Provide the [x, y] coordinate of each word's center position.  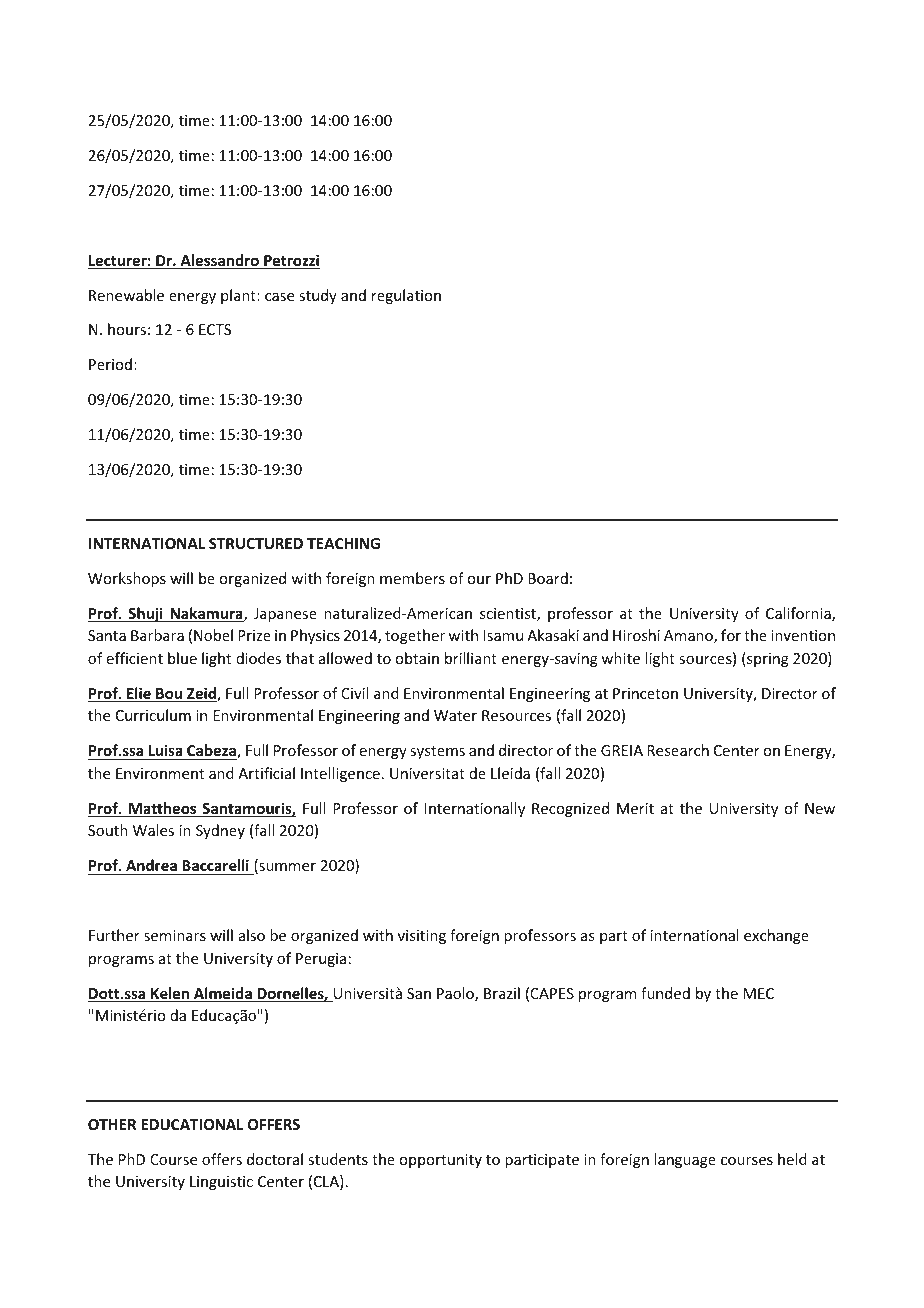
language [685, 1160]
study [318, 296]
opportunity [440, 1161]
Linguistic [221, 1183]
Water [455, 715]
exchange [776, 936]
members [412, 578]
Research [678, 750]
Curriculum [153, 715]
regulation [406, 296]
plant [239, 296]
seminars [175, 935]
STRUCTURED [256, 543]
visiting [422, 937]
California [799, 614]
